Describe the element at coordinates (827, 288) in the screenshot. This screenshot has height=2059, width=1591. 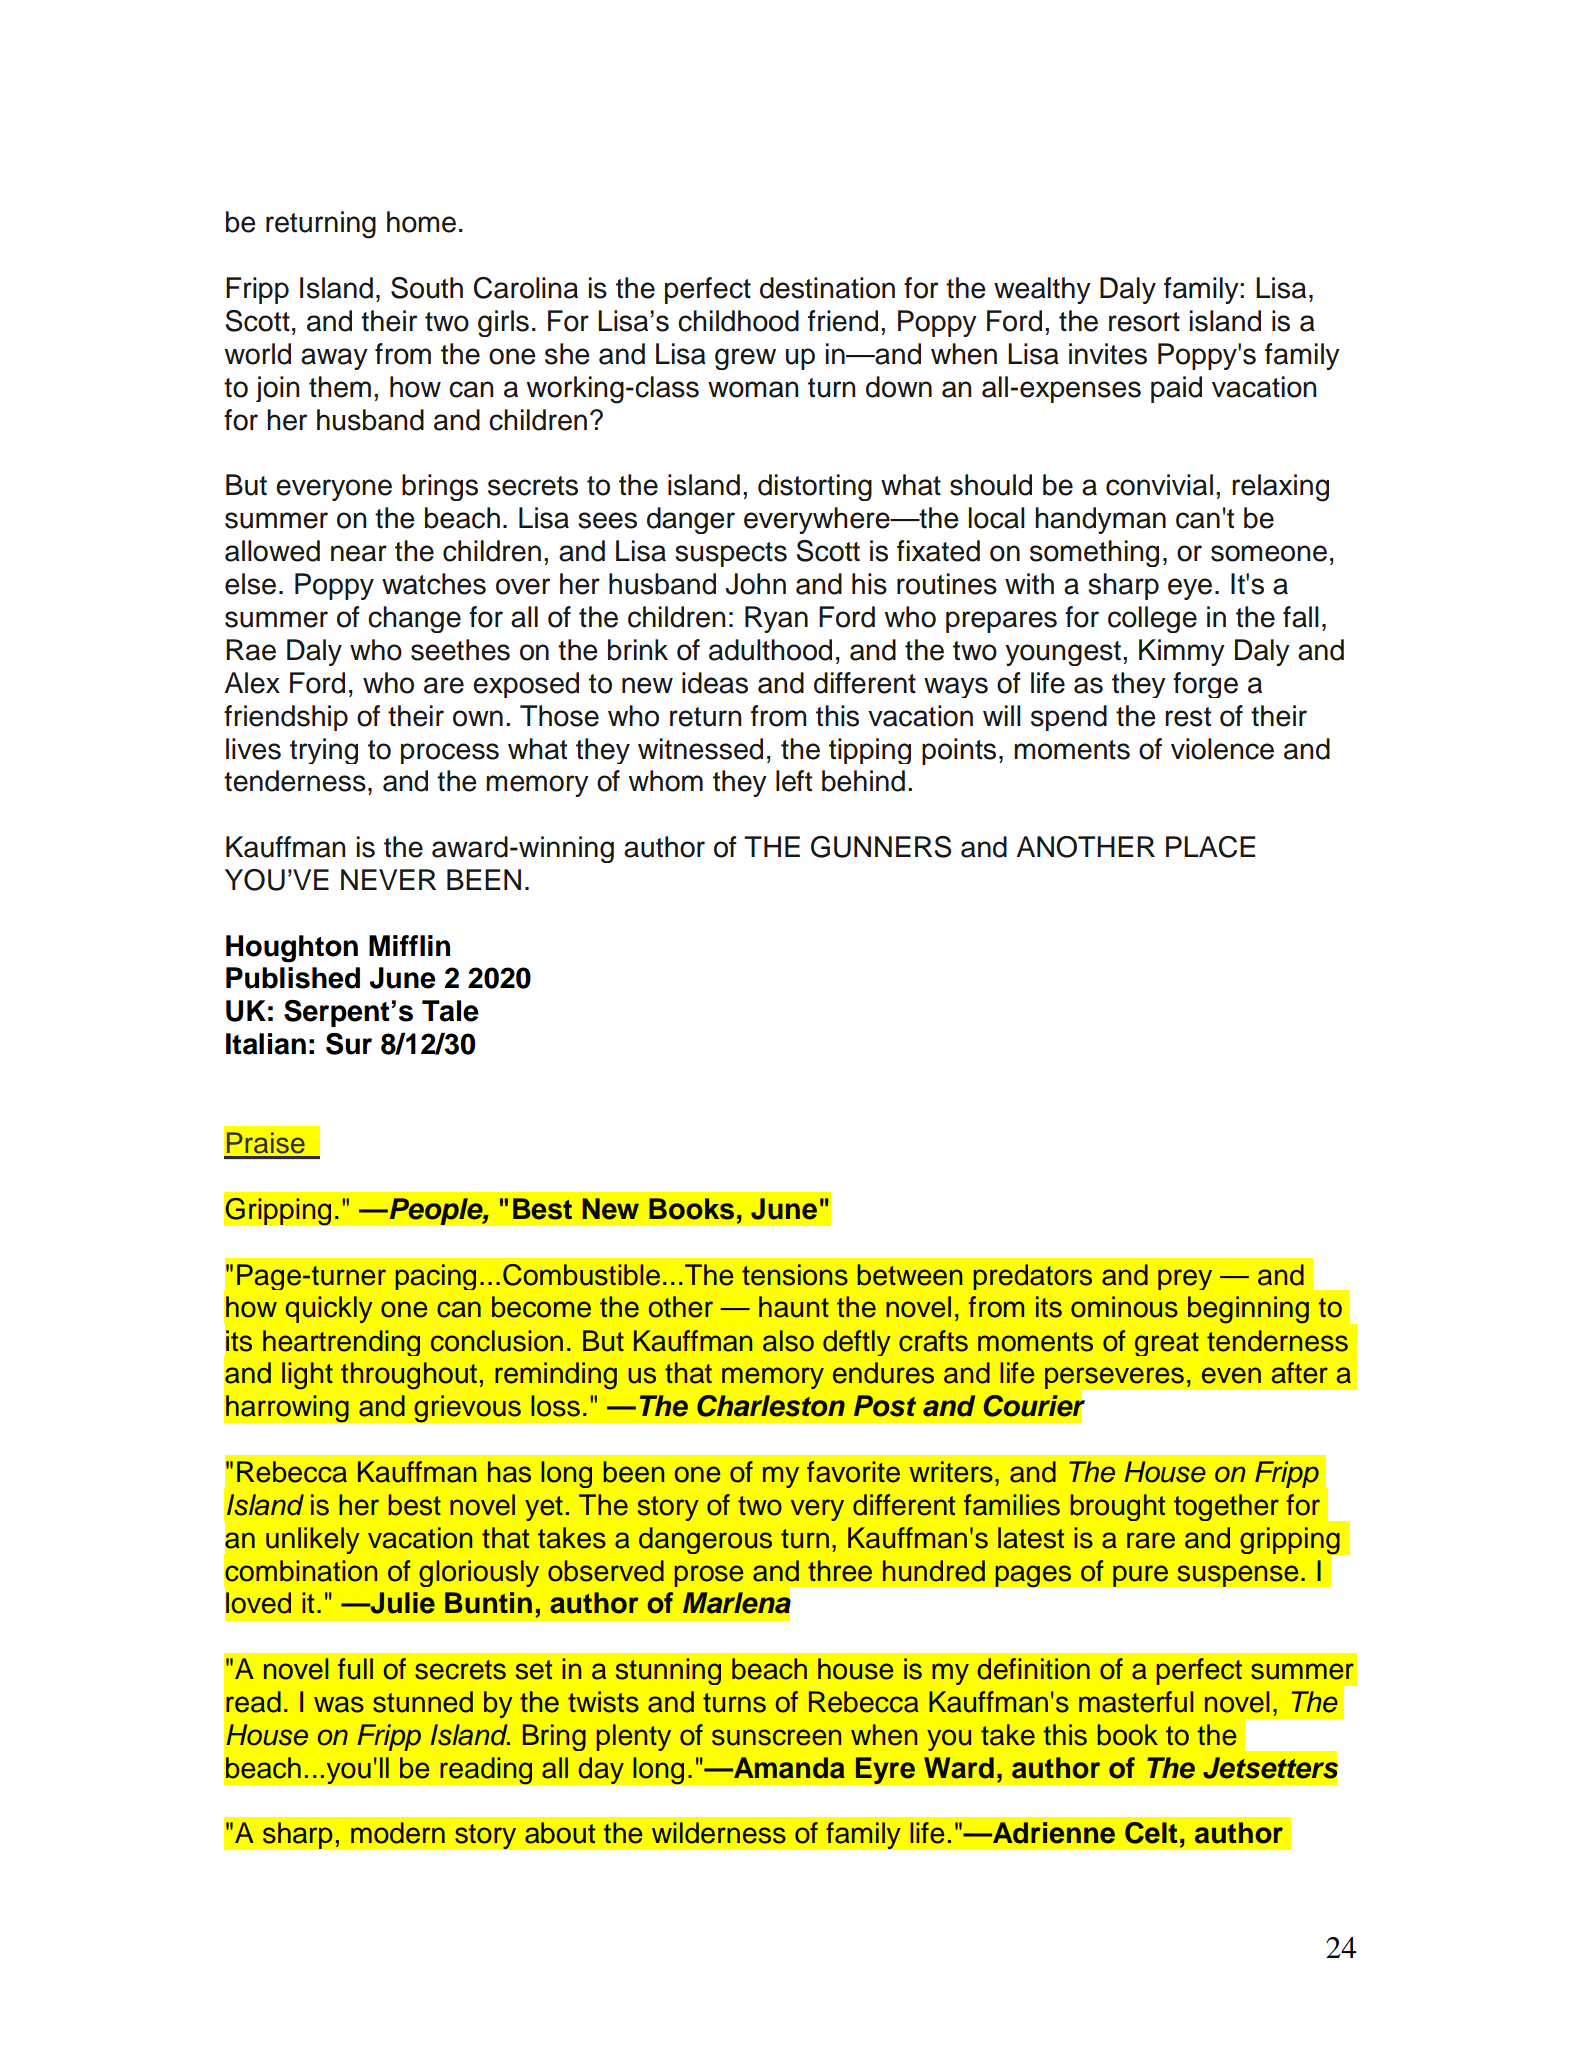
I see `destination` at that location.
